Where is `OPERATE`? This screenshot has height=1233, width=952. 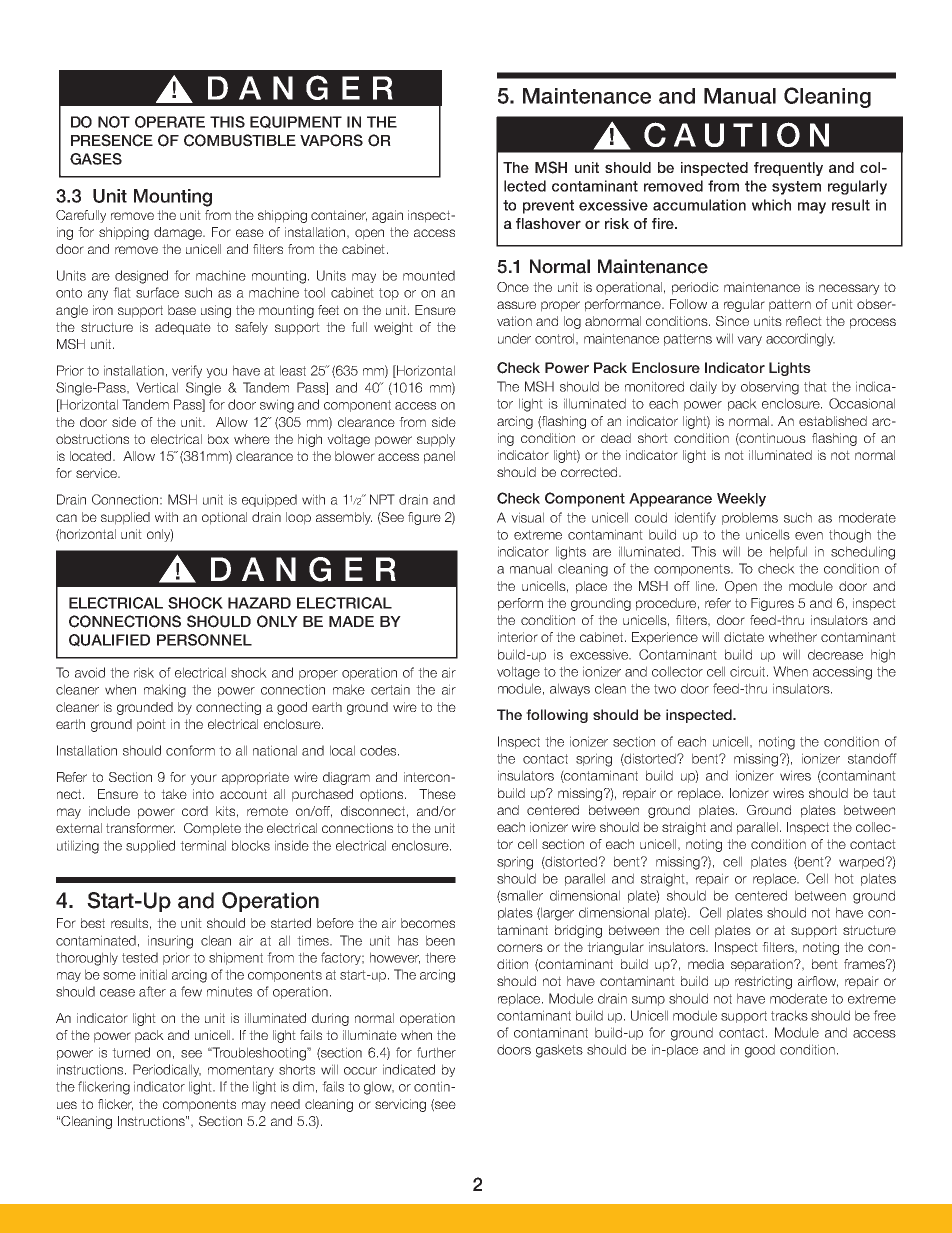
OPERATE is located at coordinates (170, 122).
